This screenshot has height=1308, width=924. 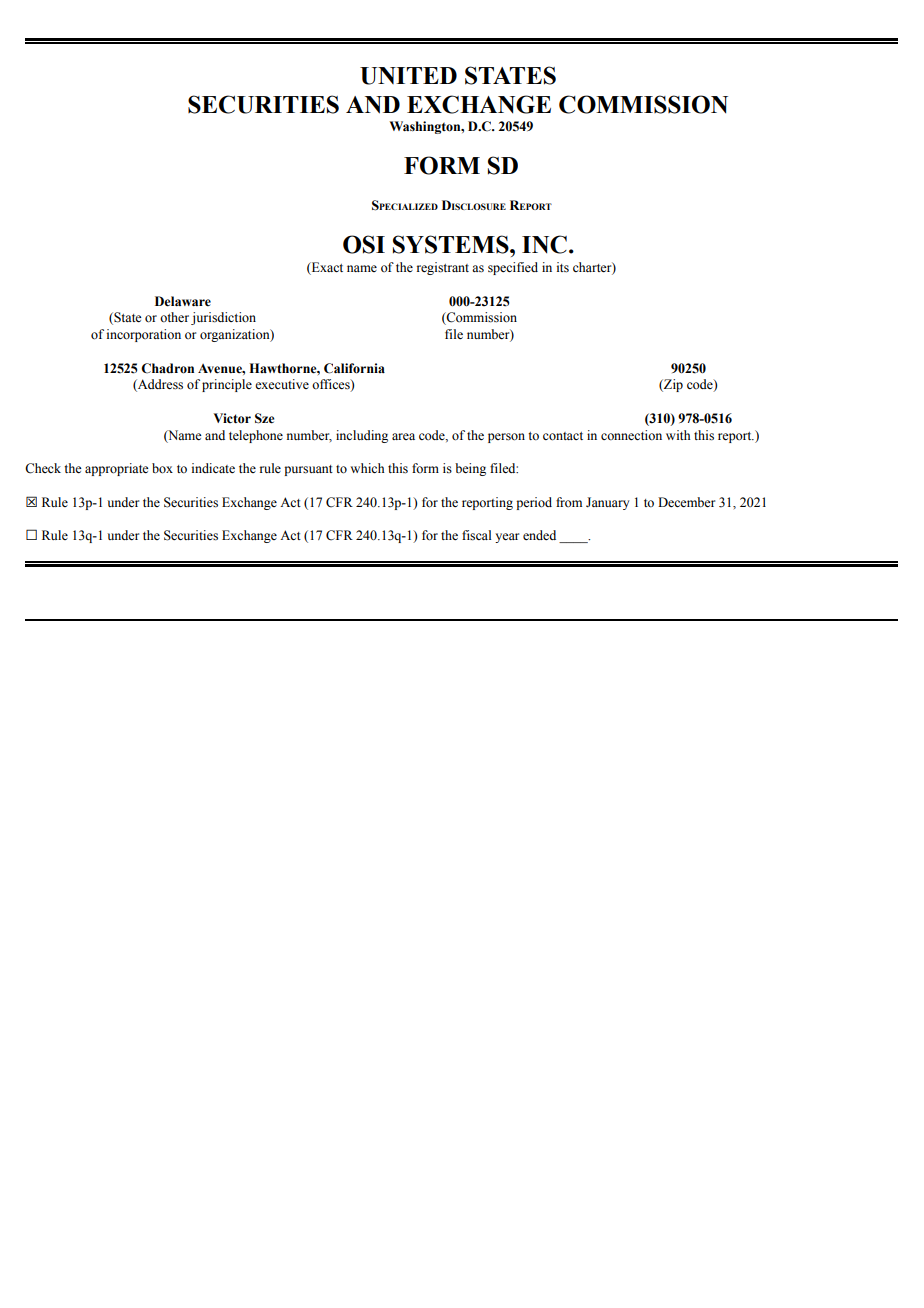 I want to click on appropriate, so click(x=117, y=469).
